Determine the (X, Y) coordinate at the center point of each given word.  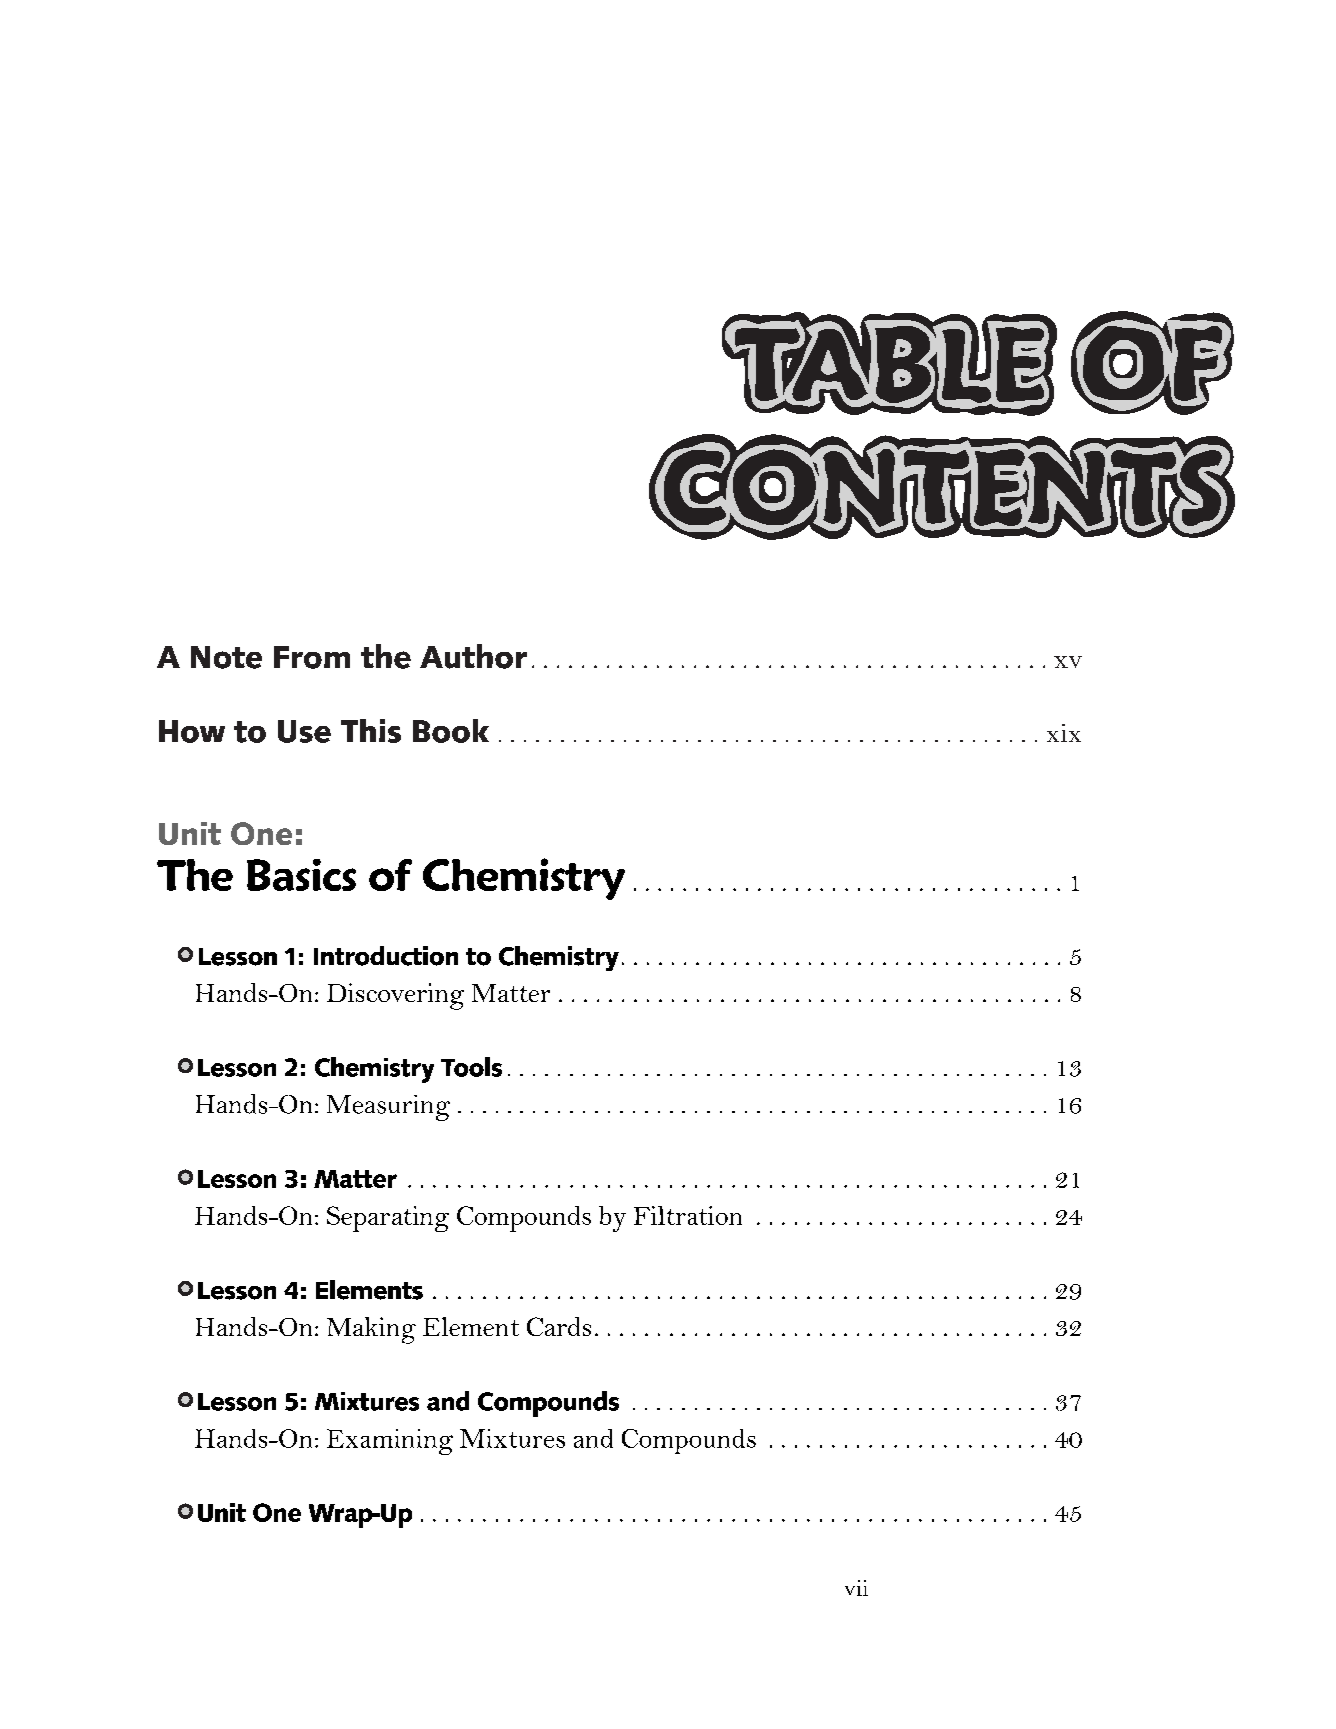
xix (1064, 733)
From (312, 657)
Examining (390, 1442)
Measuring (388, 1108)
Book (451, 731)
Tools (471, 1067)
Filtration (688, 1215)
